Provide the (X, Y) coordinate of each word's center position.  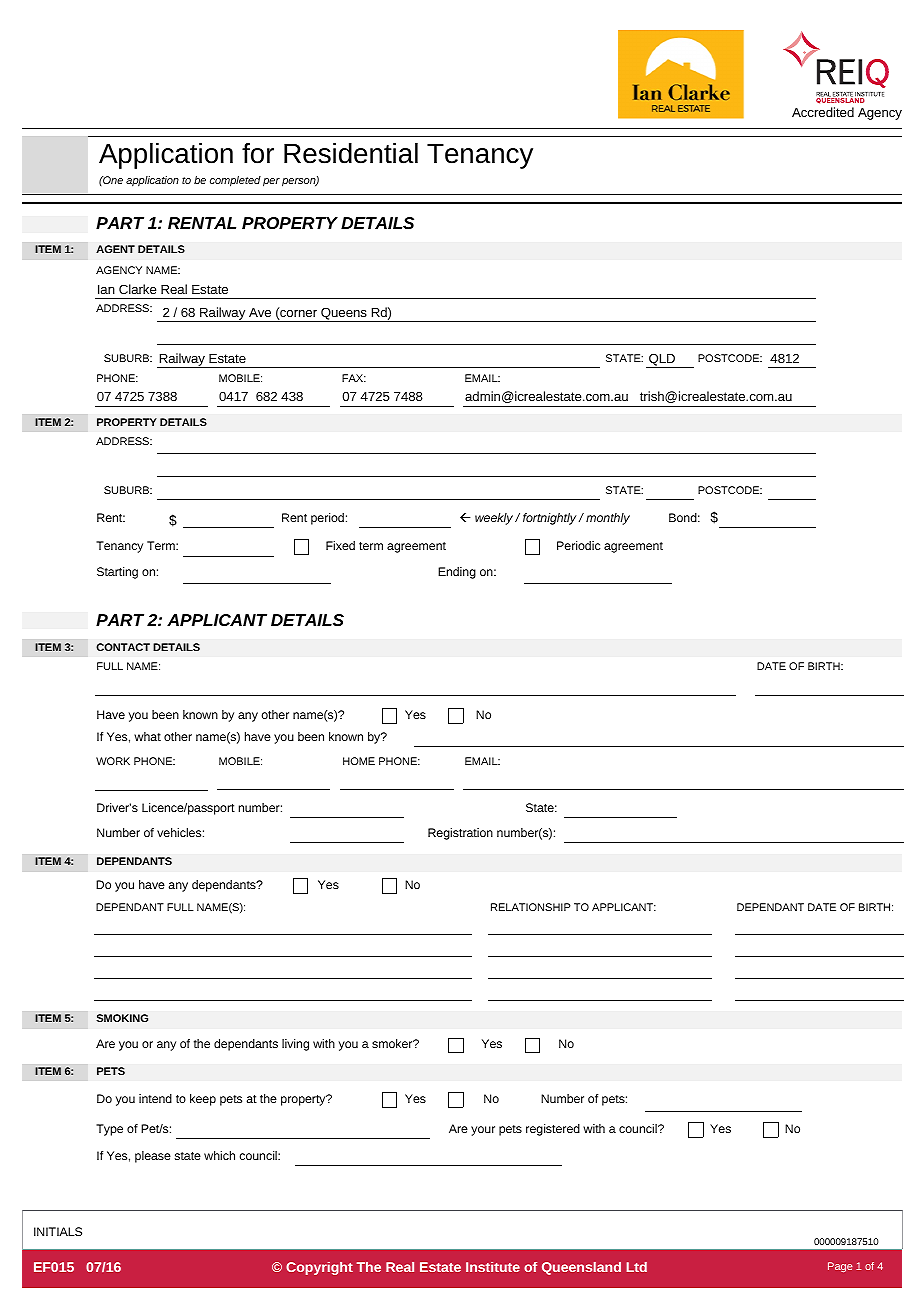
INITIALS (58, 1231)
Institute (493, 1267)
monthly (608, 519)
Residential (351, 153)
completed (235, 181)
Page (840, 1267)
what (147, 736)
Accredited (823, 112)
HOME (359, 761)
